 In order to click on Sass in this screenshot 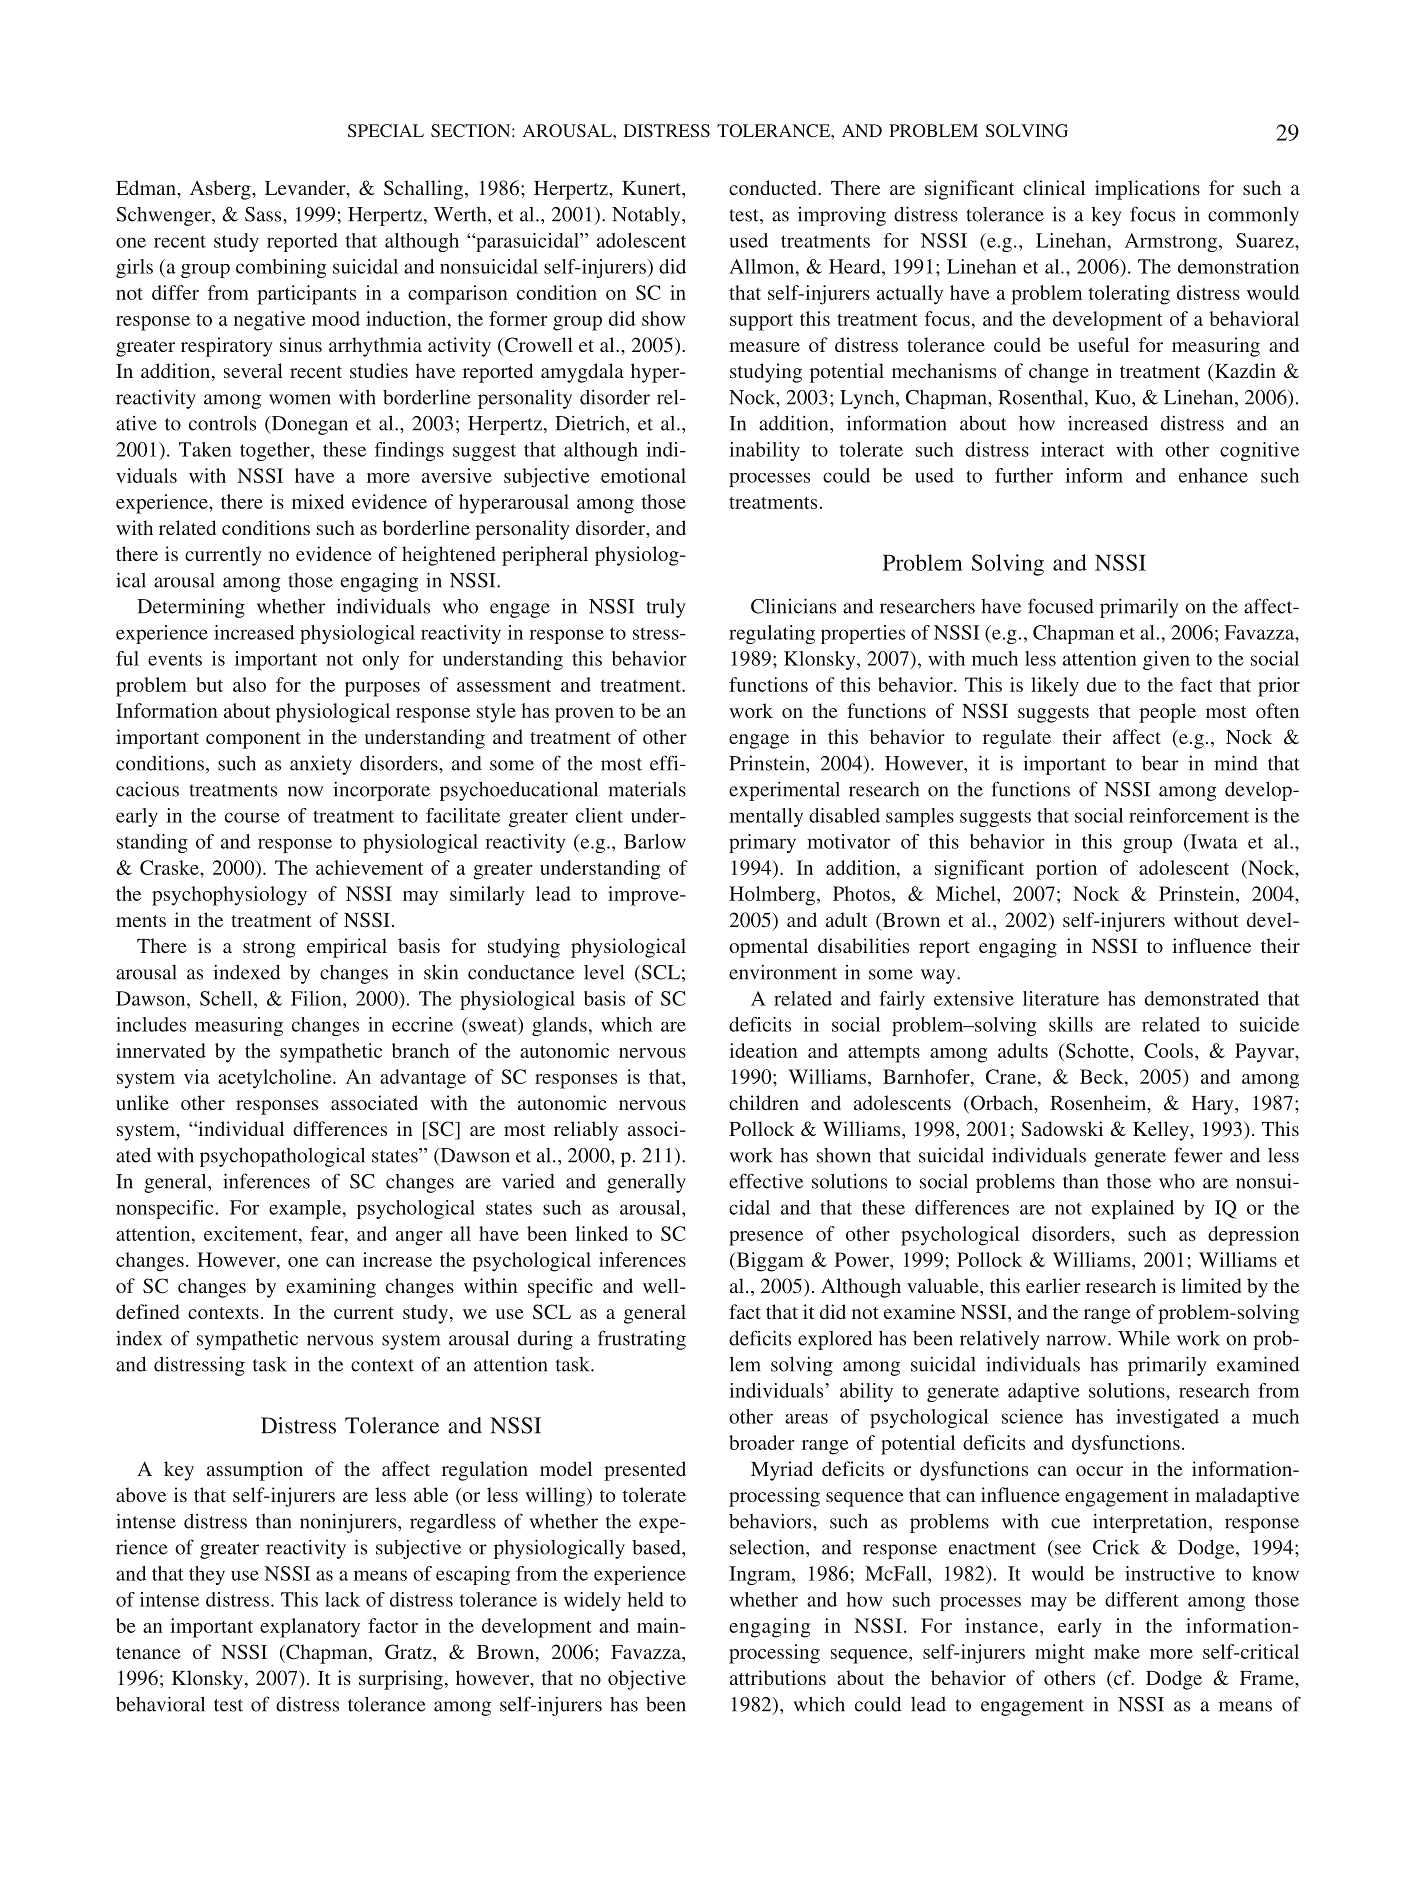, I will do `click(264, 214)`.
